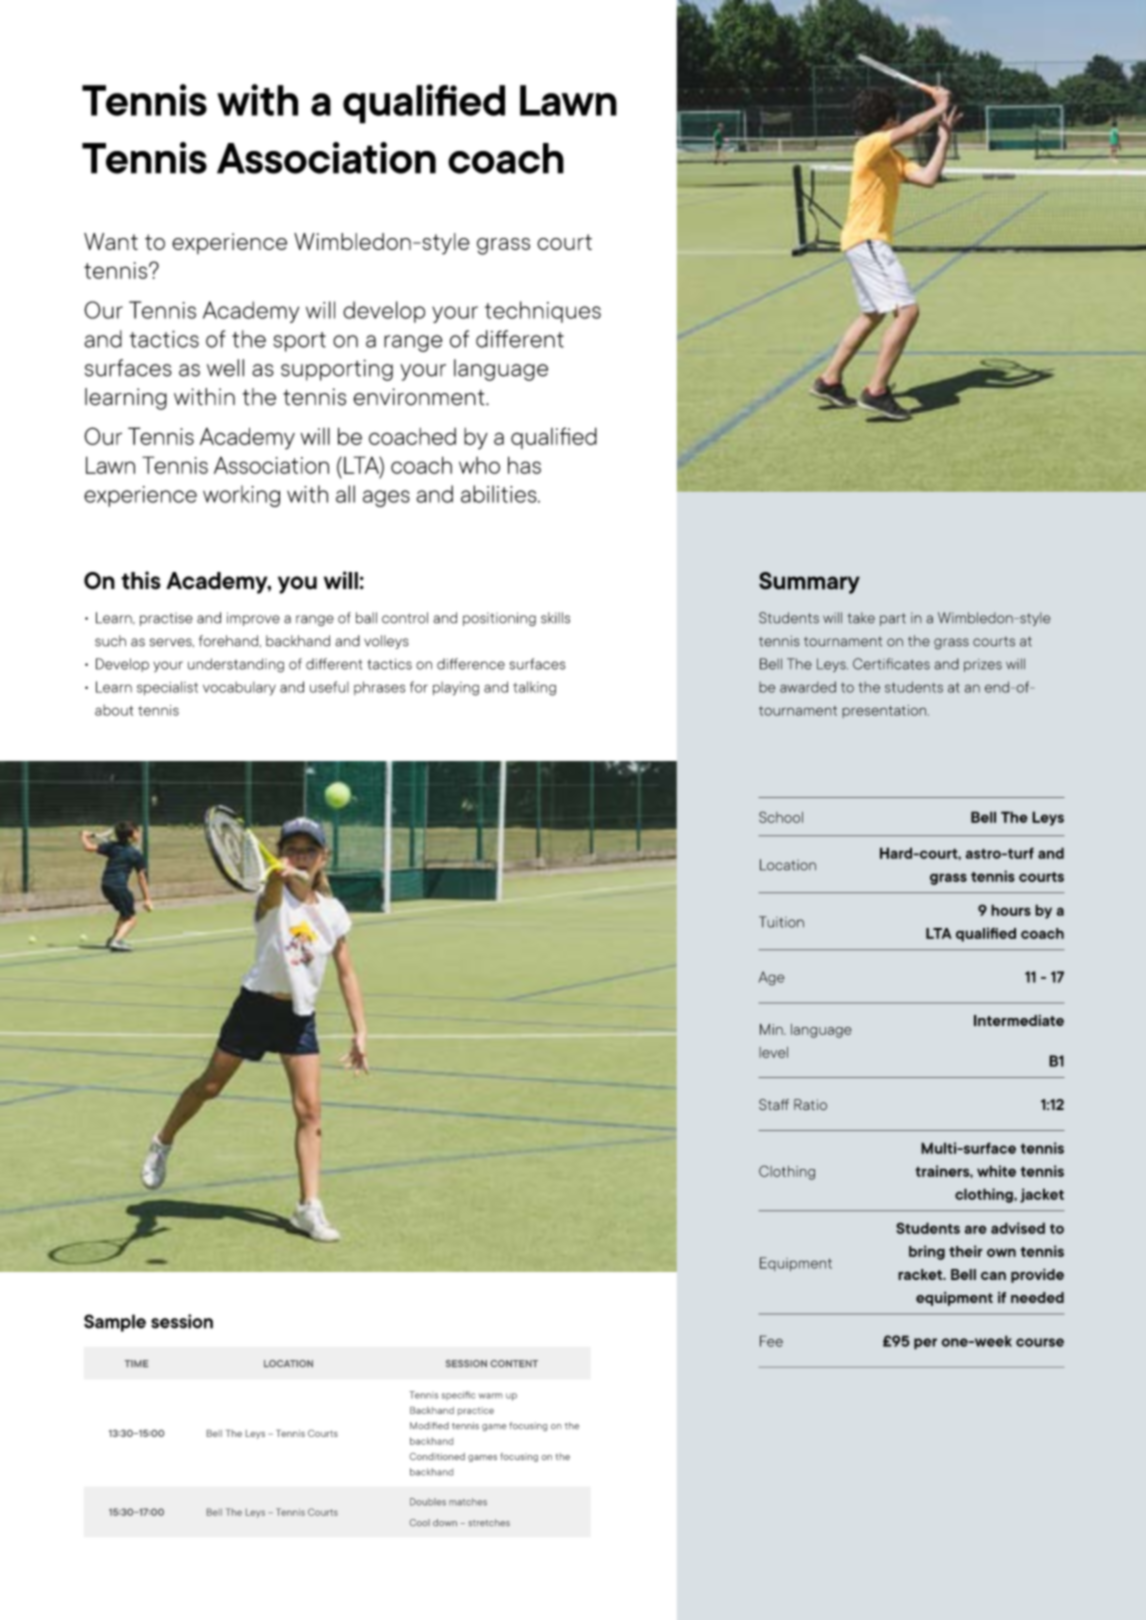  Describe the element at coordinates (543, 312) in the screenshot. I see `techniques` at that location.
